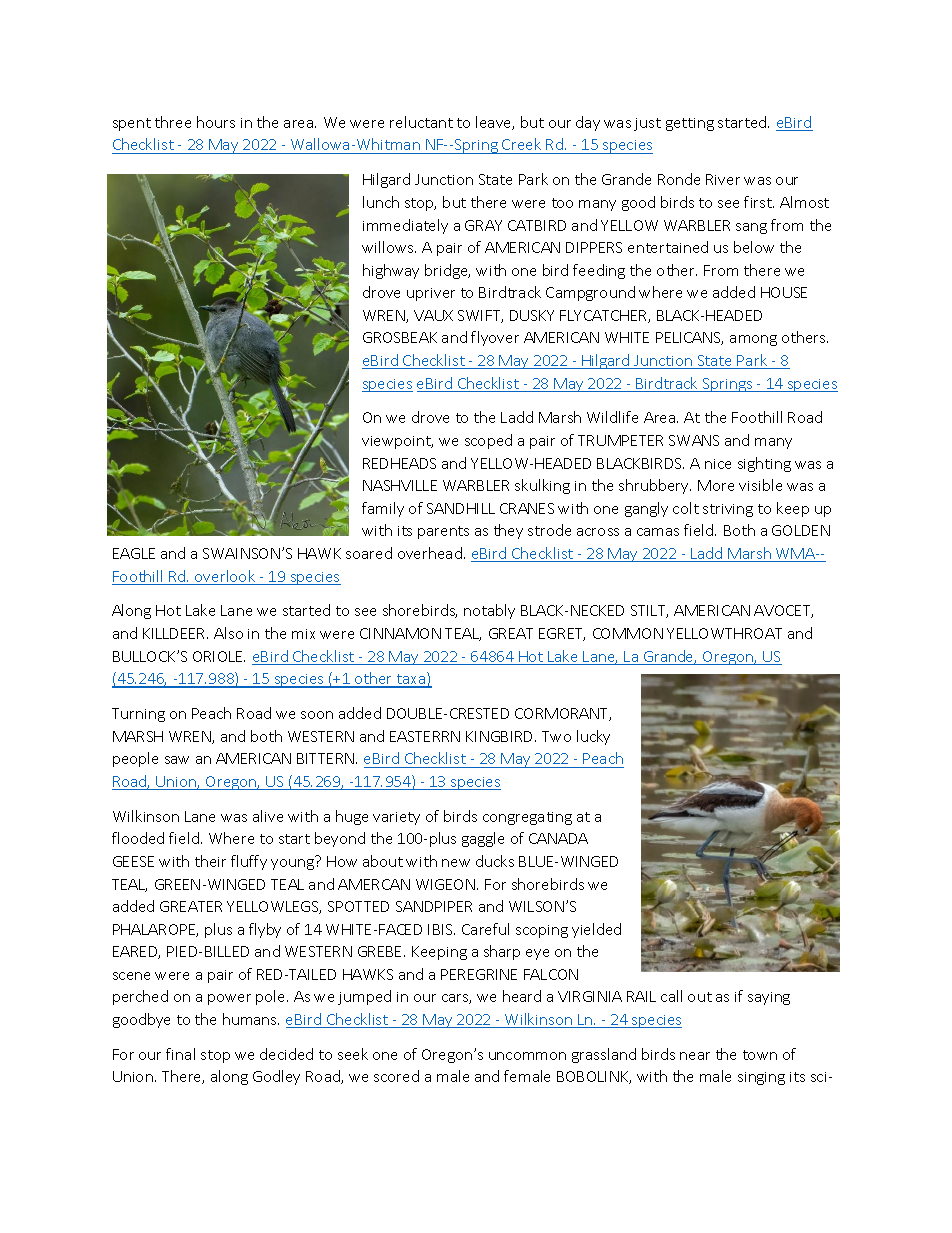 The width and height of the screenshot is (952, 1233). I want to click on STILT, so click(649, 611).
